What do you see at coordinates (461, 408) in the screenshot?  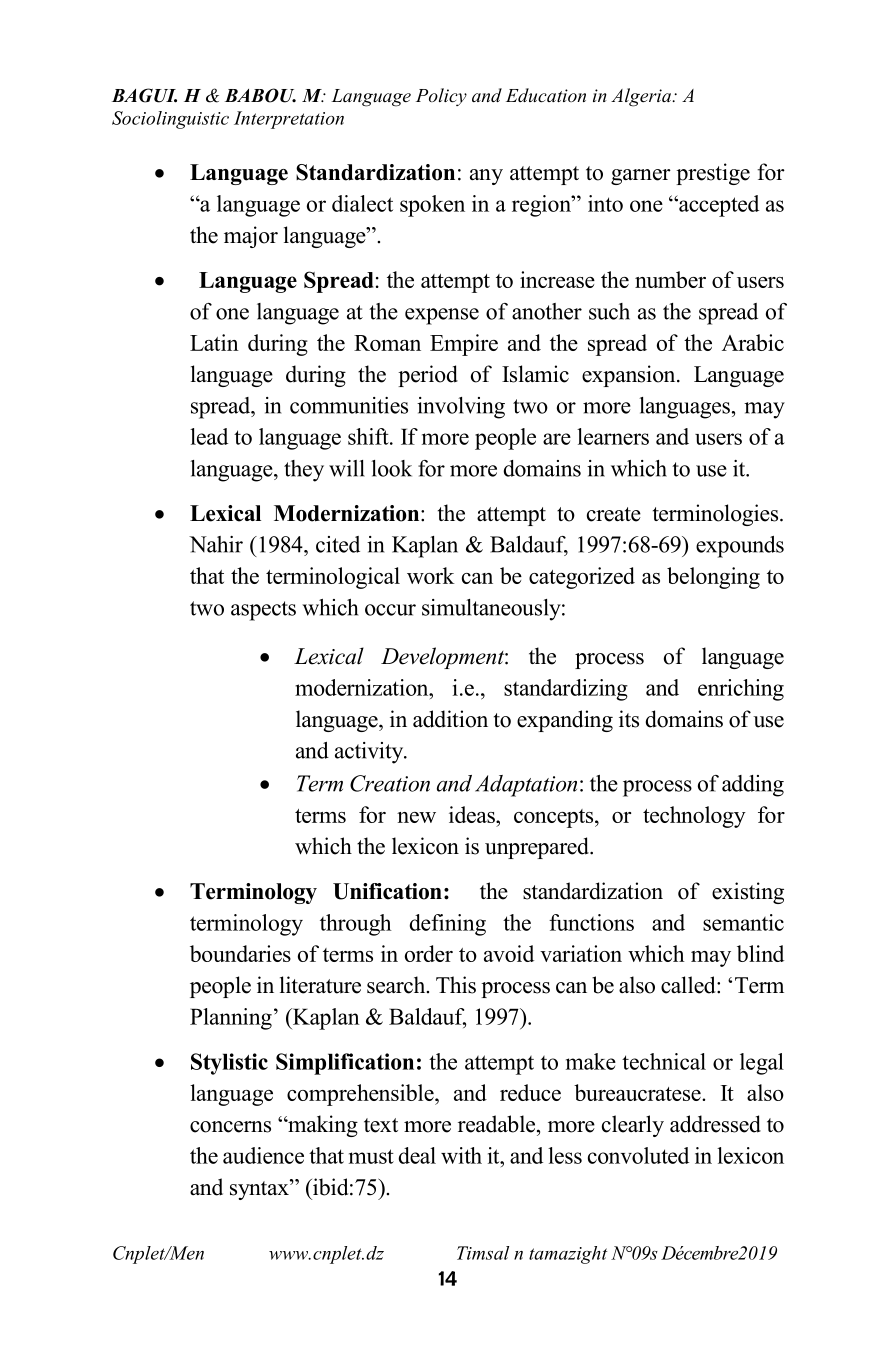 I see `involving` at bounding box center [461, 408].
